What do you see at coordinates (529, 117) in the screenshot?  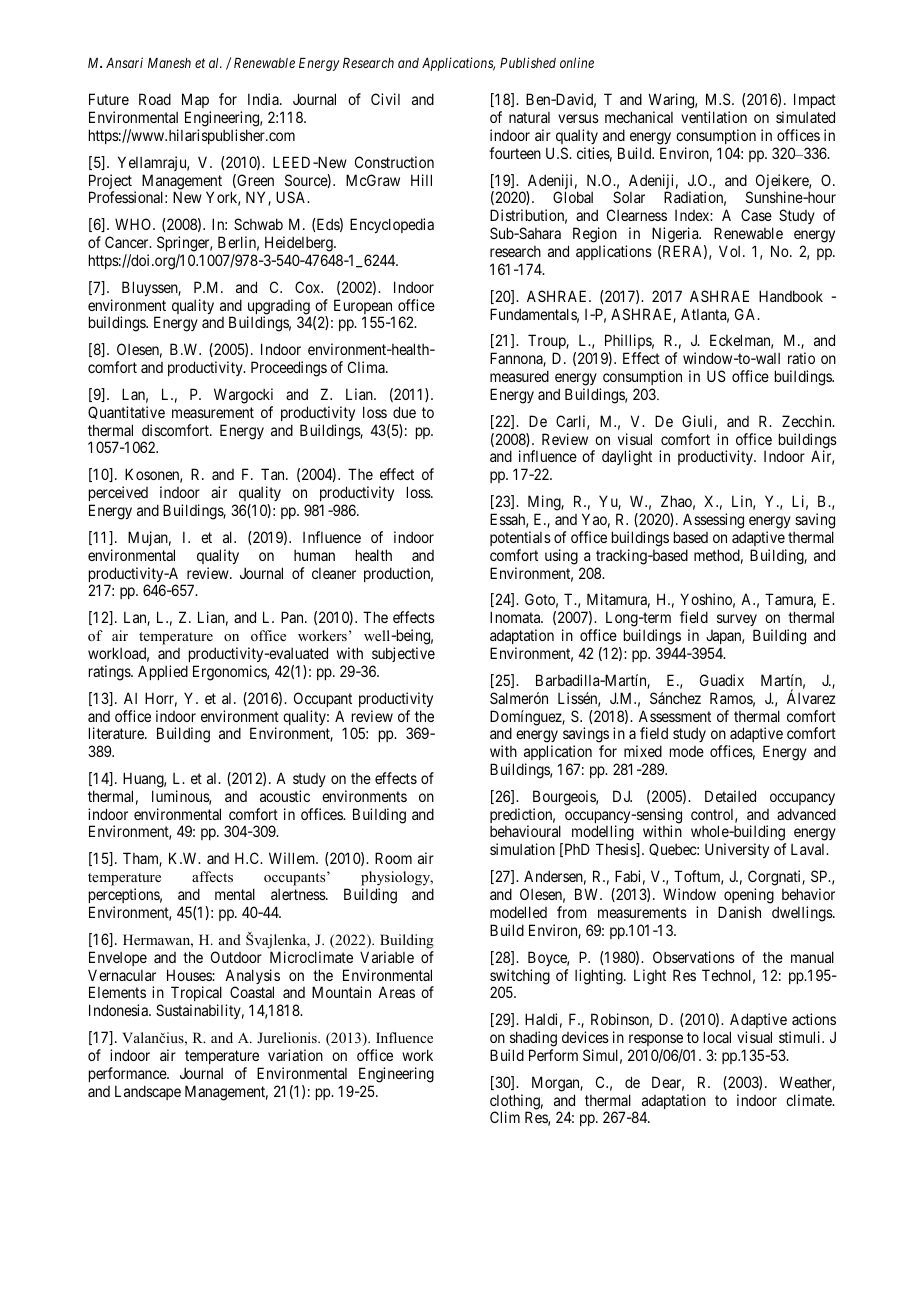 I see `natural` at bounding box center [529, 117].
